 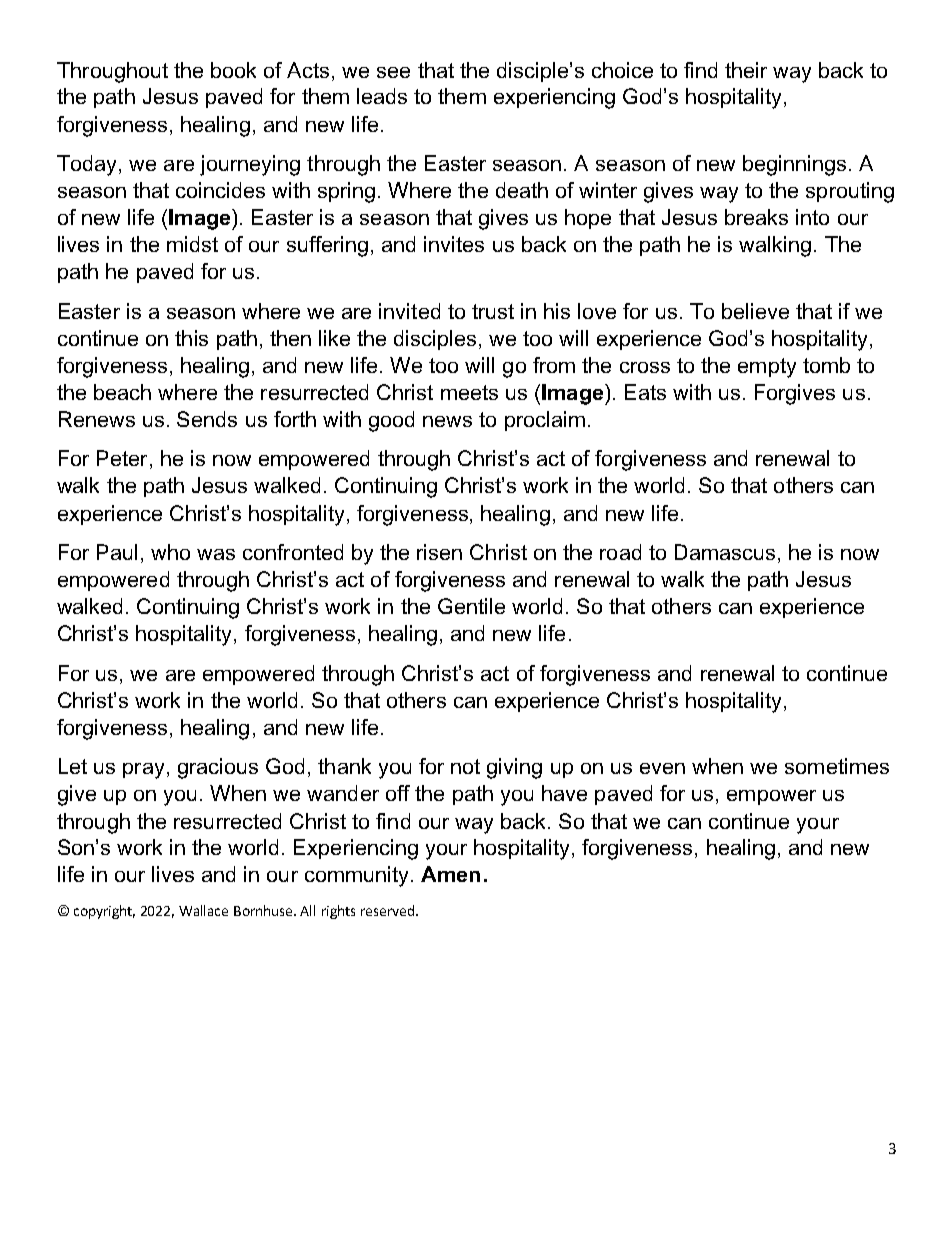 I want to click on Wallace, so click(x=203, y=910).
